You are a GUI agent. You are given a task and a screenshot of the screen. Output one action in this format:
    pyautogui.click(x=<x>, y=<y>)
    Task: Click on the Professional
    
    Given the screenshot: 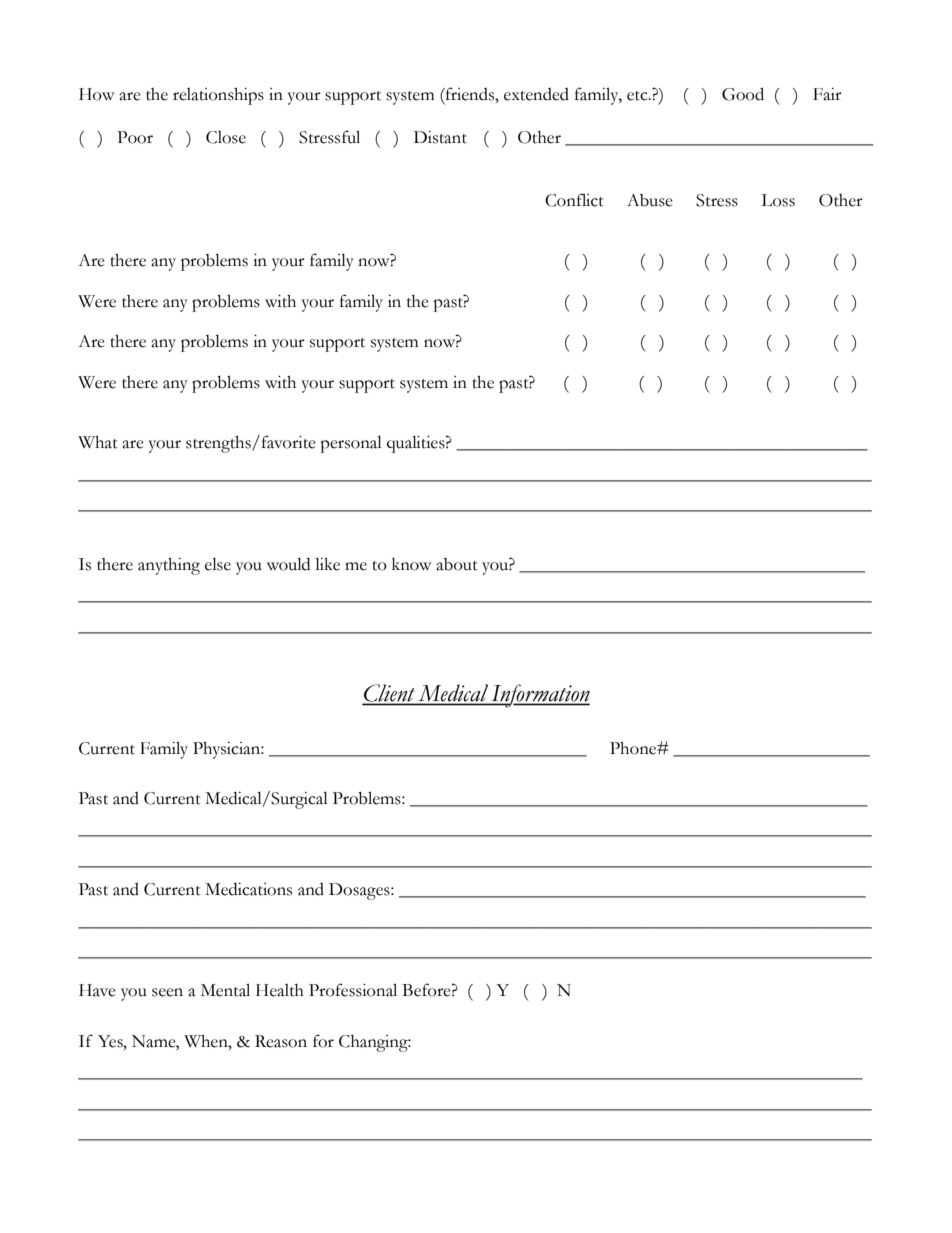 What is the action you would take?
    pyautogui.click(x=353, y=990)
